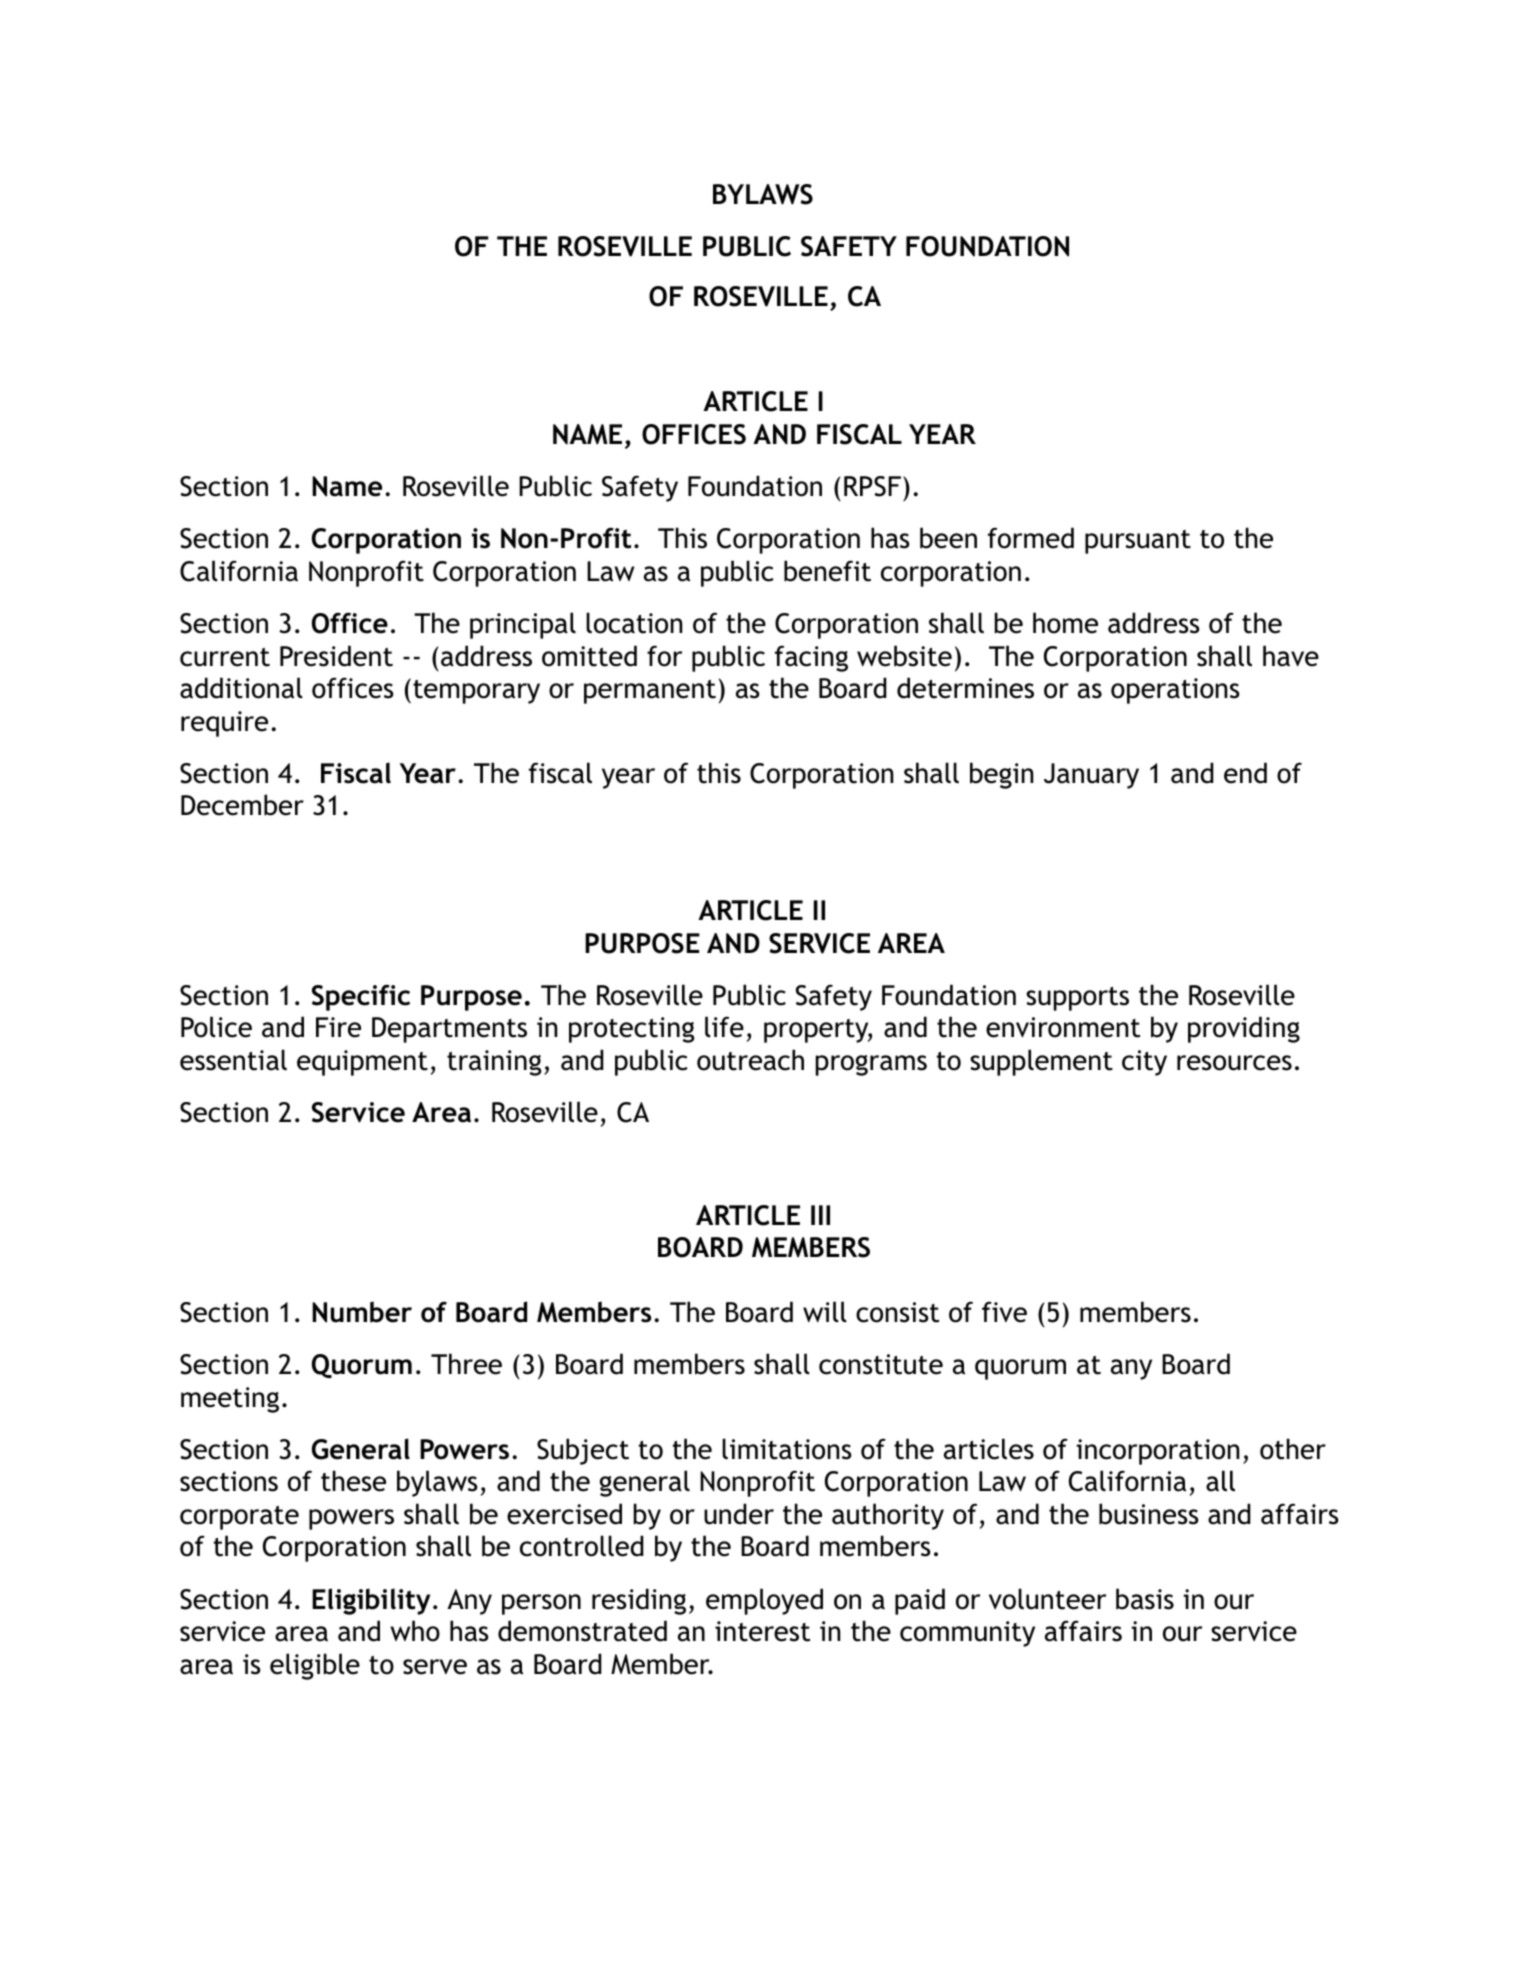  Describe the element at coordinates (827, 571) in the image. I see `benefit` at that location.
